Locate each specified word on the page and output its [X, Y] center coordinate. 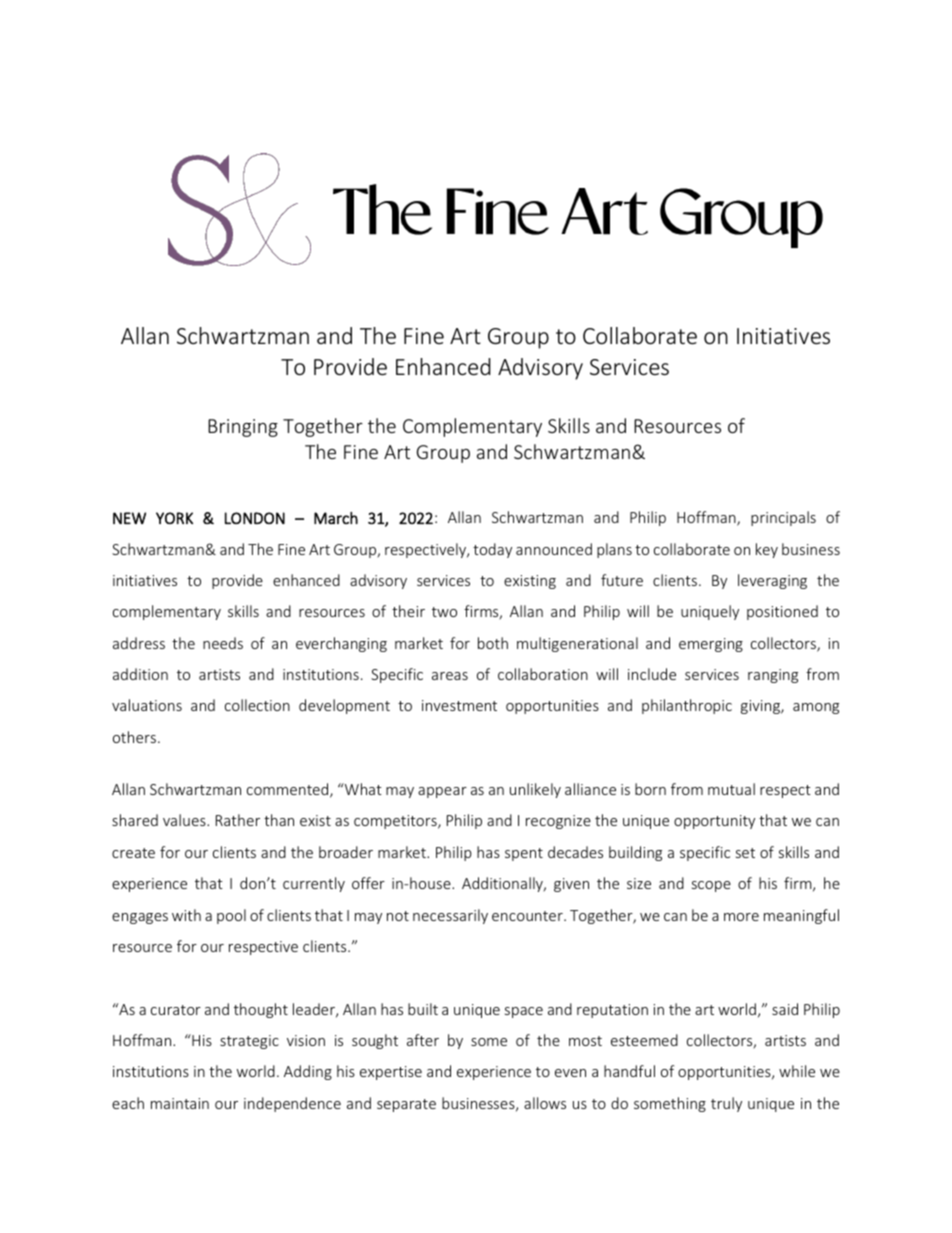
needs [223, 643]
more [741, 917]
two [444, 612]
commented [289, 790]
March [336, 518]
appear [442, 792]
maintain [180, 1103]
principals [783, 518]
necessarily [450, 916]
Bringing [243, 428]
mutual [731, 789]
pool [231, 916]
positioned [782, 612]
